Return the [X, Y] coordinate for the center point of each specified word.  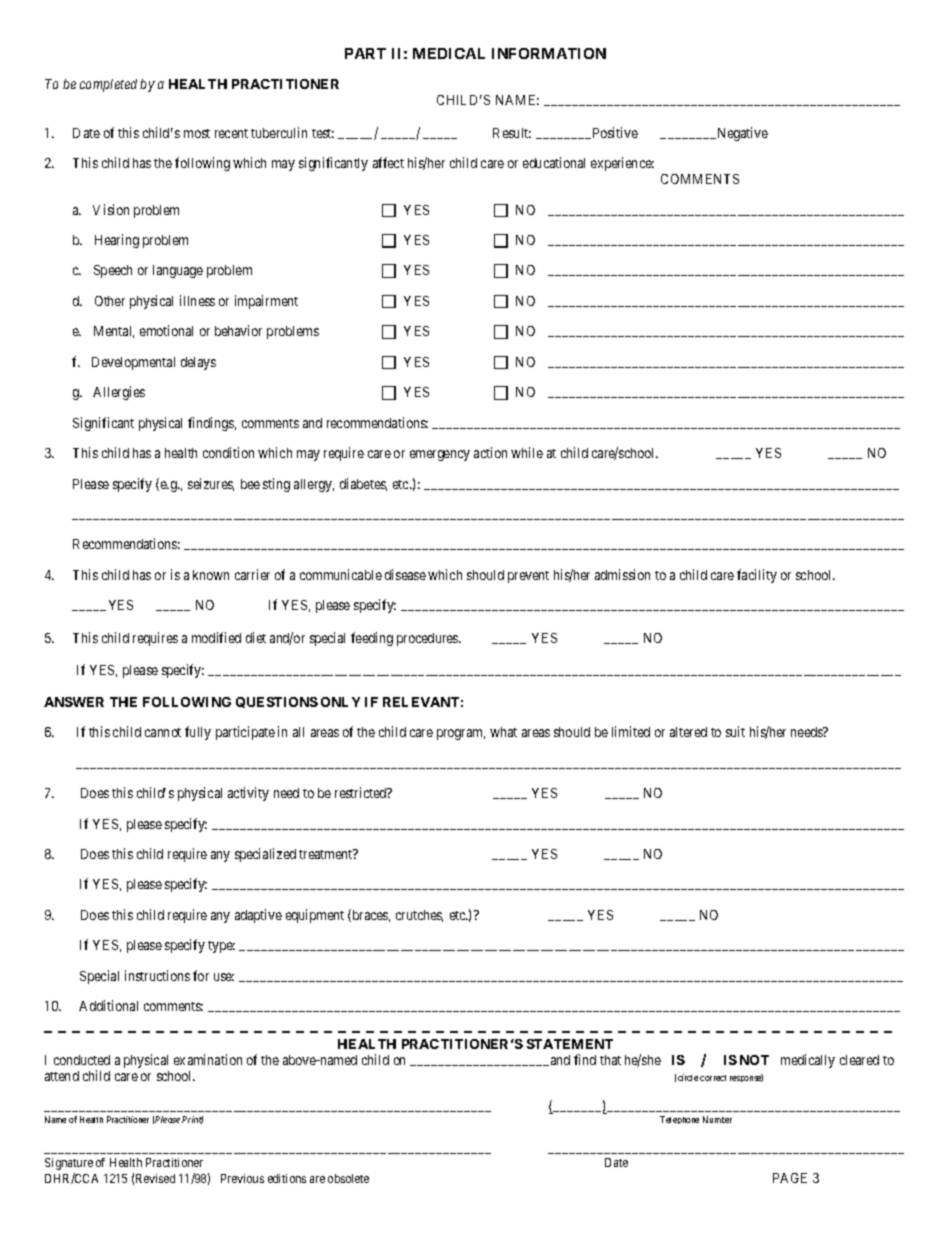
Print [192, 1120]
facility [757, 576]
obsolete [348, 1178]
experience [622, 164]
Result [512, 133]
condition [228, 452]
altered [688, 732]
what [503, 732]
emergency [440, 455]
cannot [163, 732]
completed [108, 85]
